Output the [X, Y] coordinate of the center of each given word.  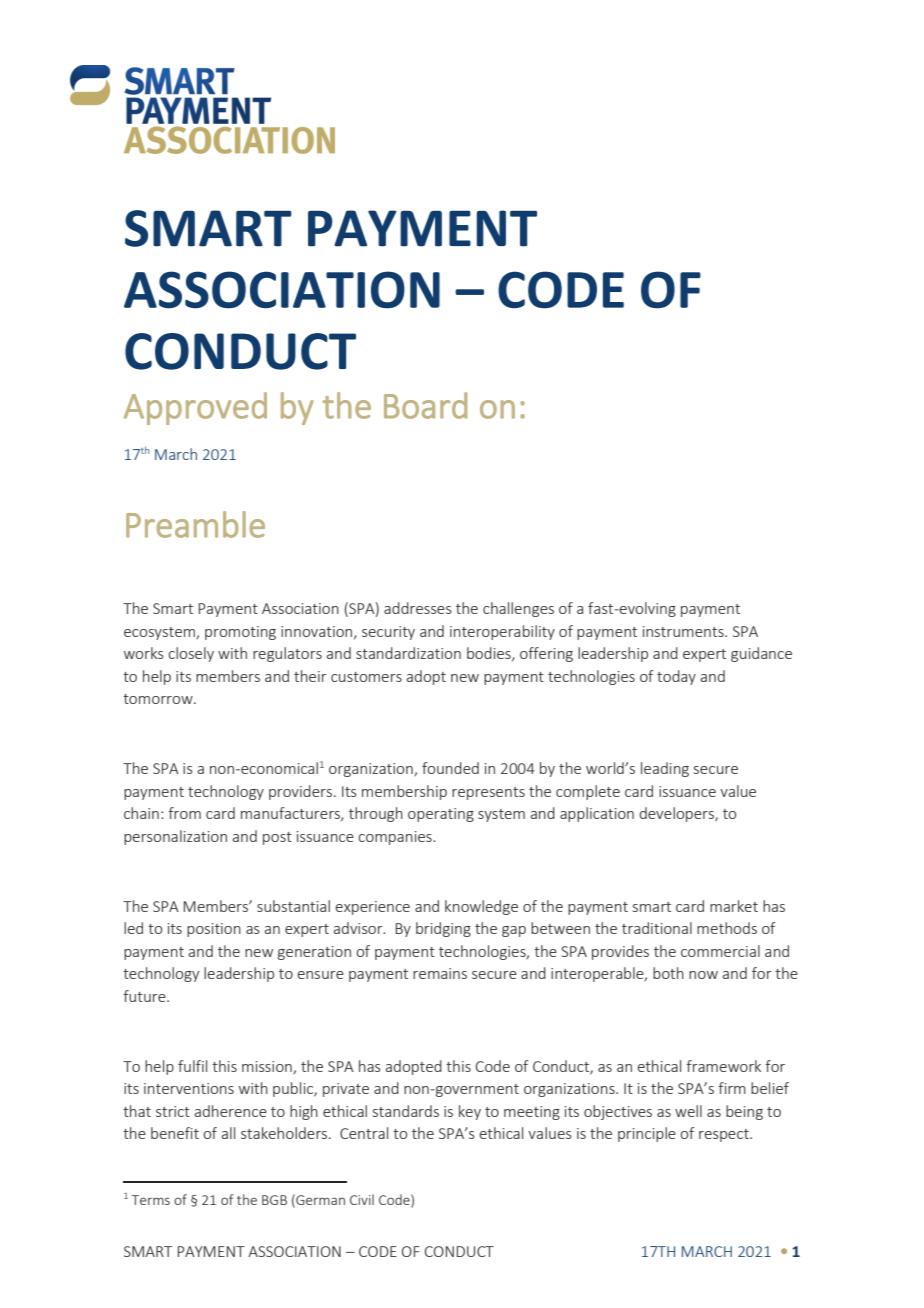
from [184, 813]
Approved [195, 408]
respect [725, 1135]
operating [441, 815]
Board [425, 405]
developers [678, 814]
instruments [684, 631]
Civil [362, 1199]
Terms [151, 1200]
